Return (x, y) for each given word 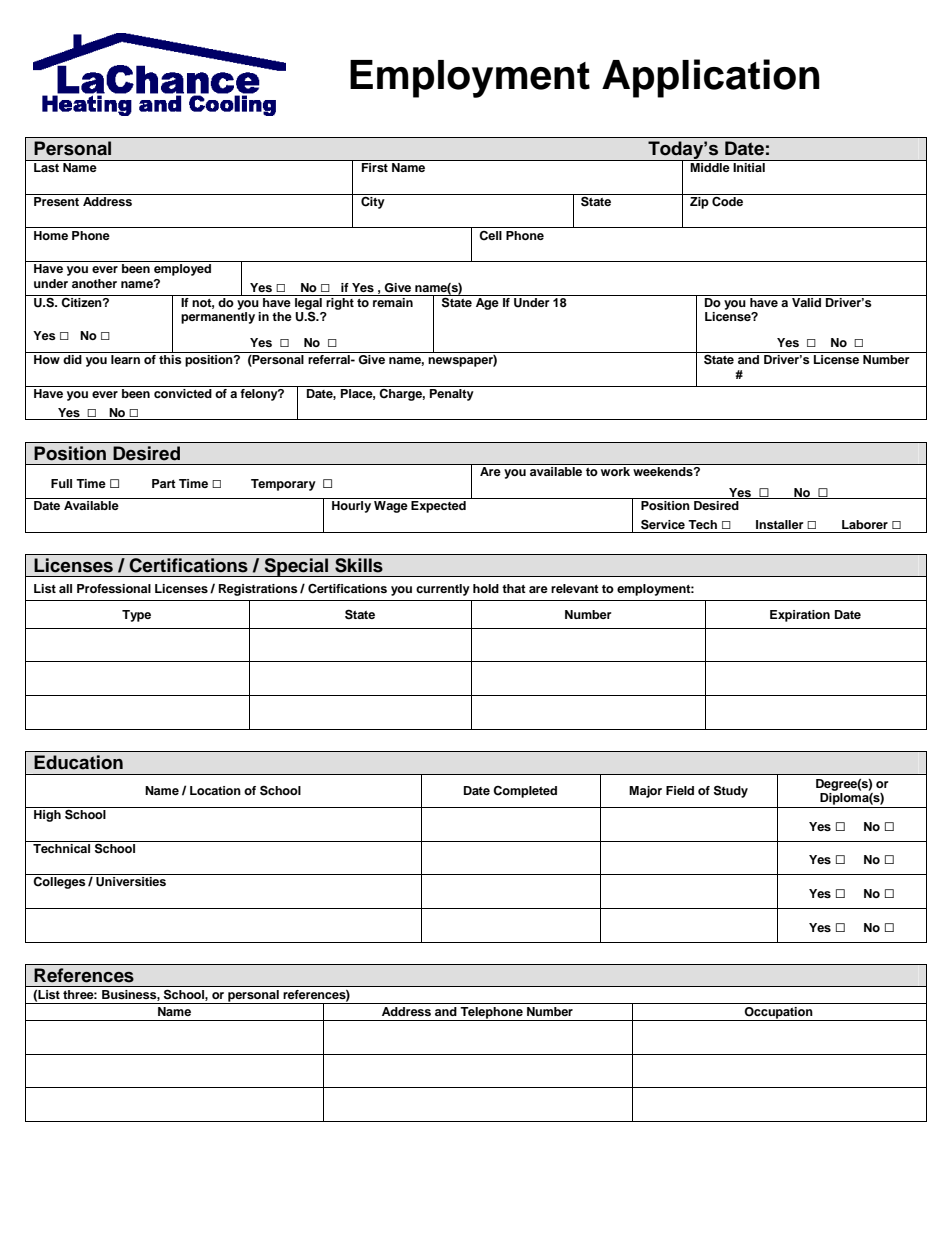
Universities (131, 882)
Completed (525, 792)
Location (215, 790)
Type (136, 616)
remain (393, 301)
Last (46, 167)
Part (164, 483)
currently (443, 590)
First (375, 167)
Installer (780, 524)
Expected (438, 507)
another (94, 283)
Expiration (800, 616)
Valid (807, 301)
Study (731, 791)
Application (711, 78)
